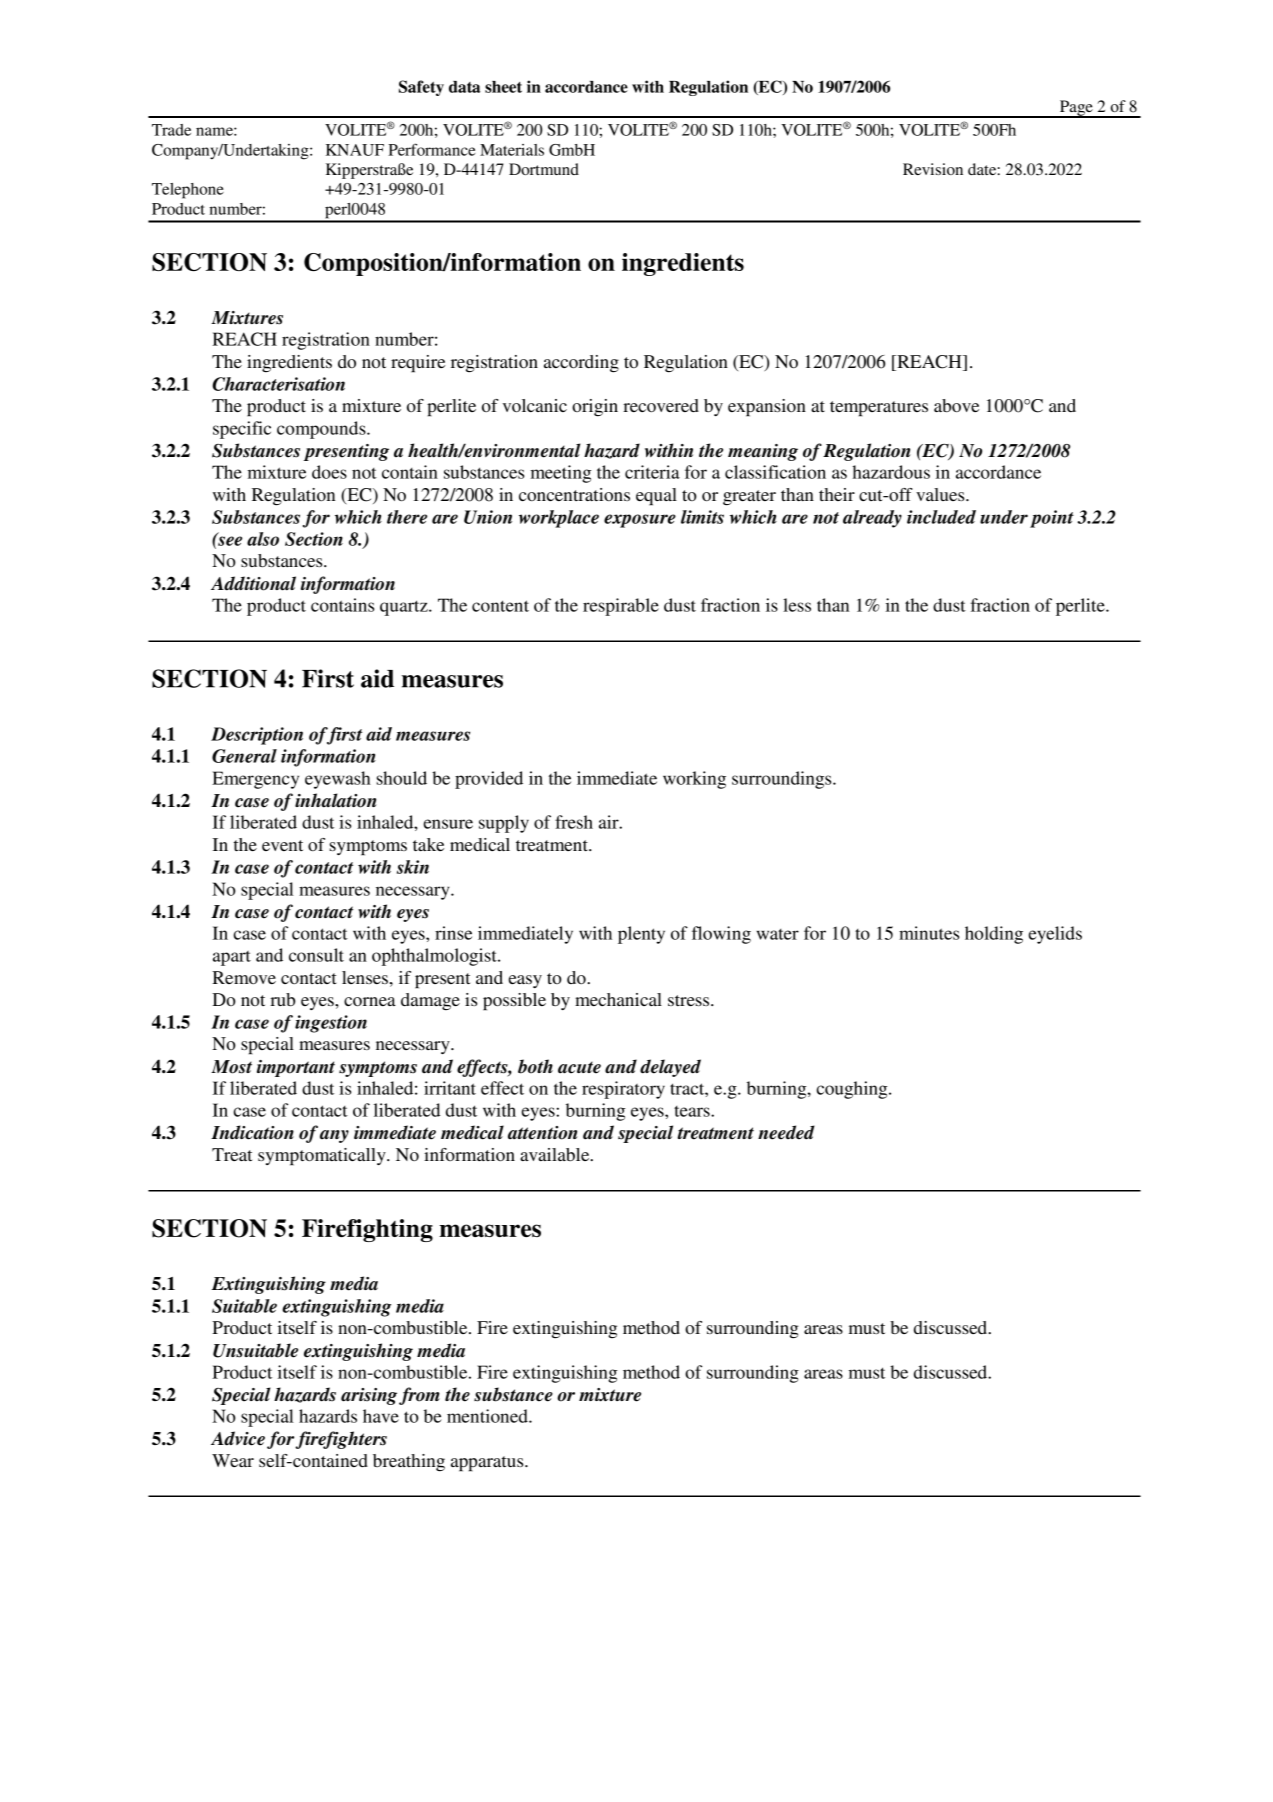 This screenshot has width=1273, height=1802. What do you see at coordinates (786, 1132) in the screenshot?
I see `needed` at bounding box center [786, 1132].
